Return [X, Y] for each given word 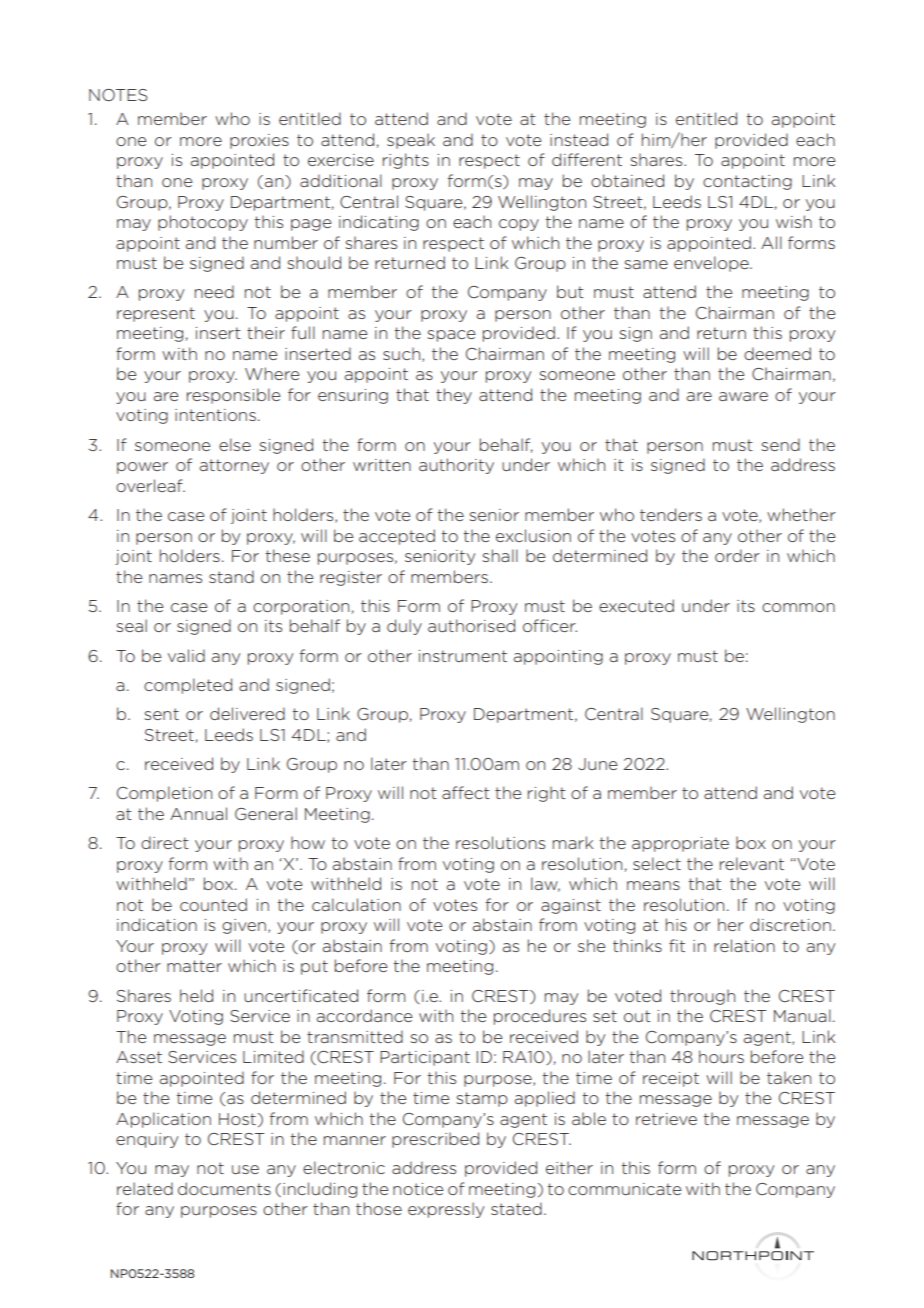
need [214, 291]
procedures [540, 1017]
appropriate [680, 844]
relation [744, 945]
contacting [747, 182]
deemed [777, 353]
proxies [259, 141]
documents [224, 1188]
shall [500, 555]
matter [194, 966]
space [451, 336]
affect [466, 792]
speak [411, 141]
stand [231, 576]
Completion [164, 794]
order [737, 555]
